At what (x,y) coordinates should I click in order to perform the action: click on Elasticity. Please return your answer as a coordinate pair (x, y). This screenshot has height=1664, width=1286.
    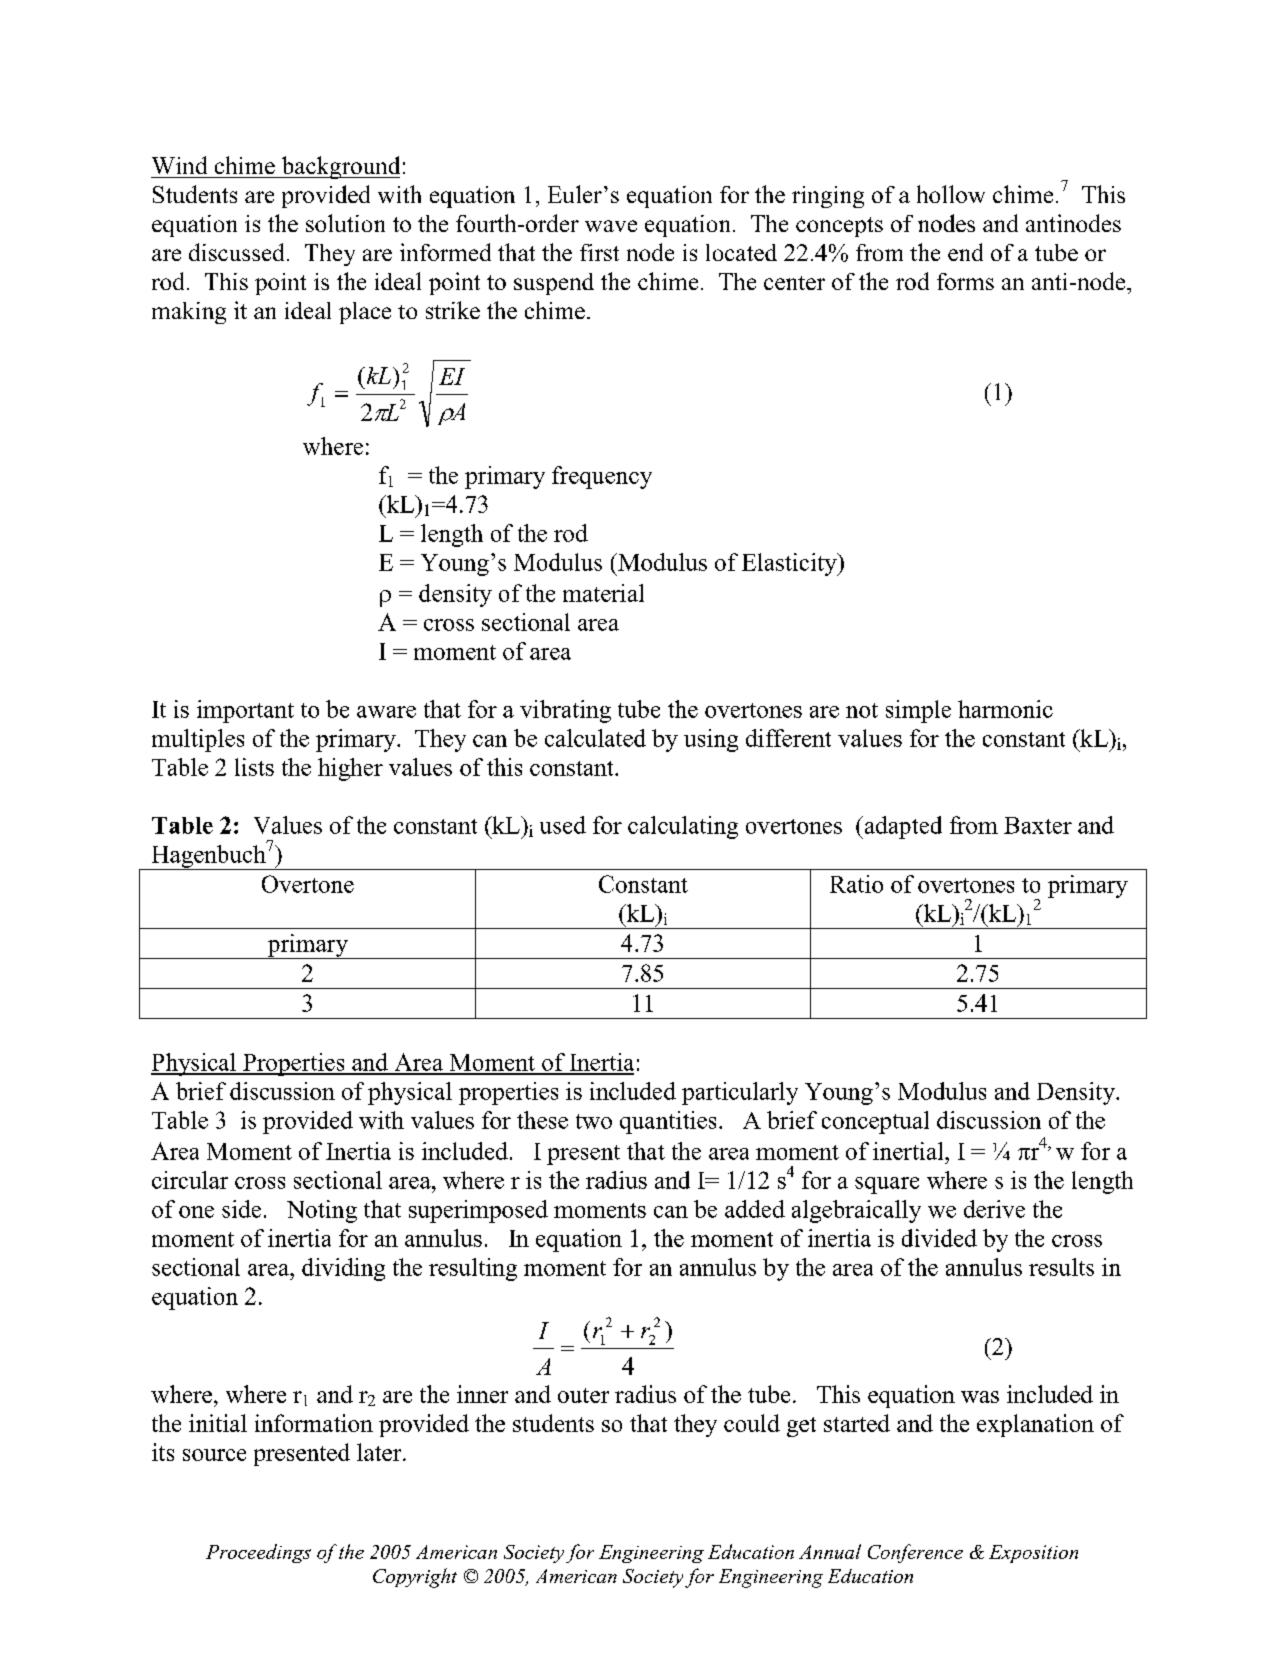
    Looking at the image, I should click on (790, 564).
